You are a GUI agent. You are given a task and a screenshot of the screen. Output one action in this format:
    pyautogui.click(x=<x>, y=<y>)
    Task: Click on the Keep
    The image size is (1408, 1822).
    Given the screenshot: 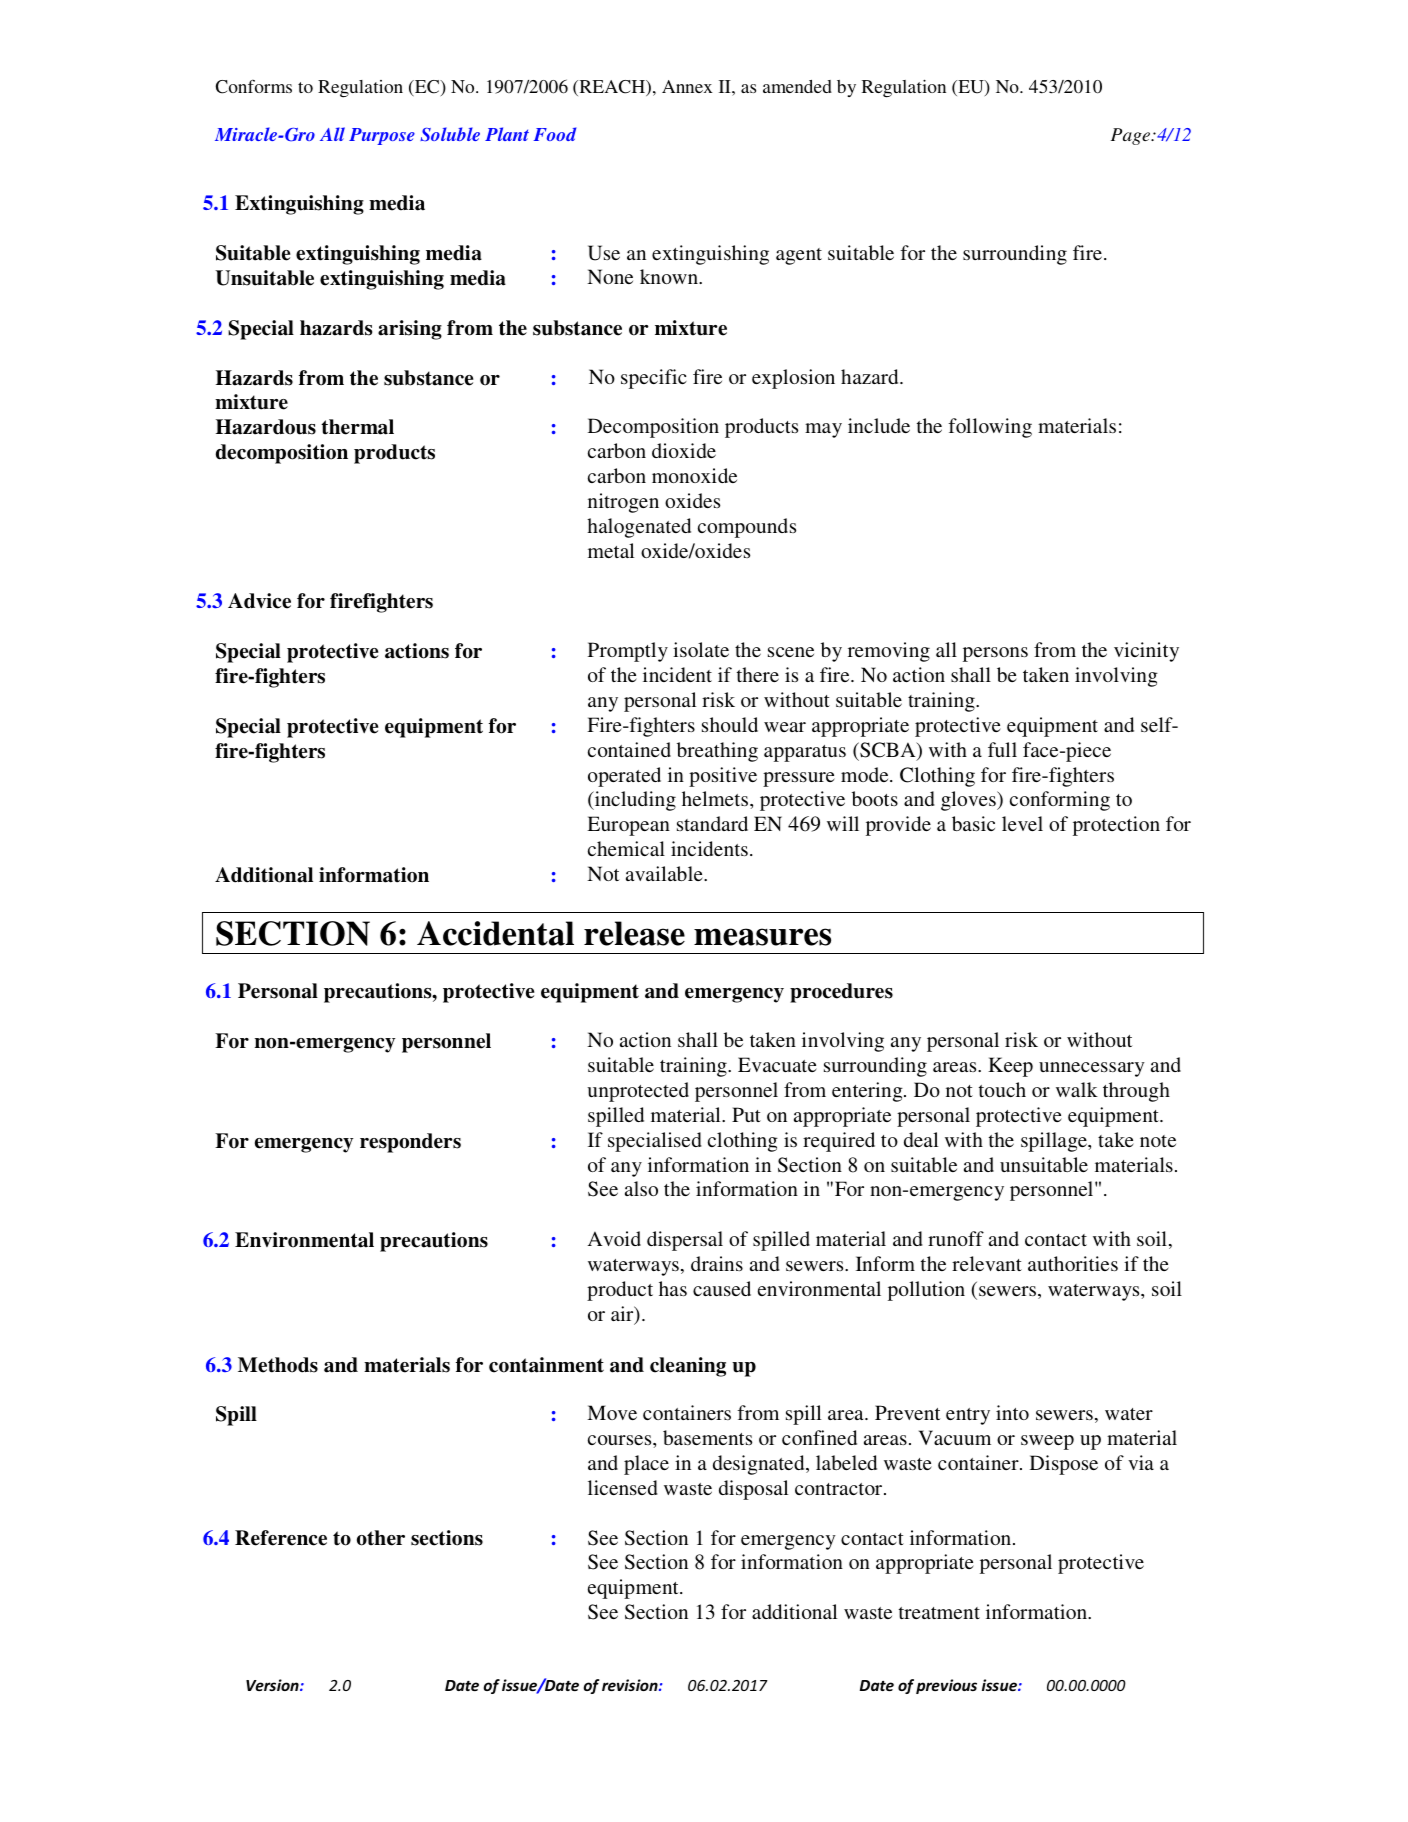 What is the action you would take?
    pyautogui.click(x=1010, y=1067)
